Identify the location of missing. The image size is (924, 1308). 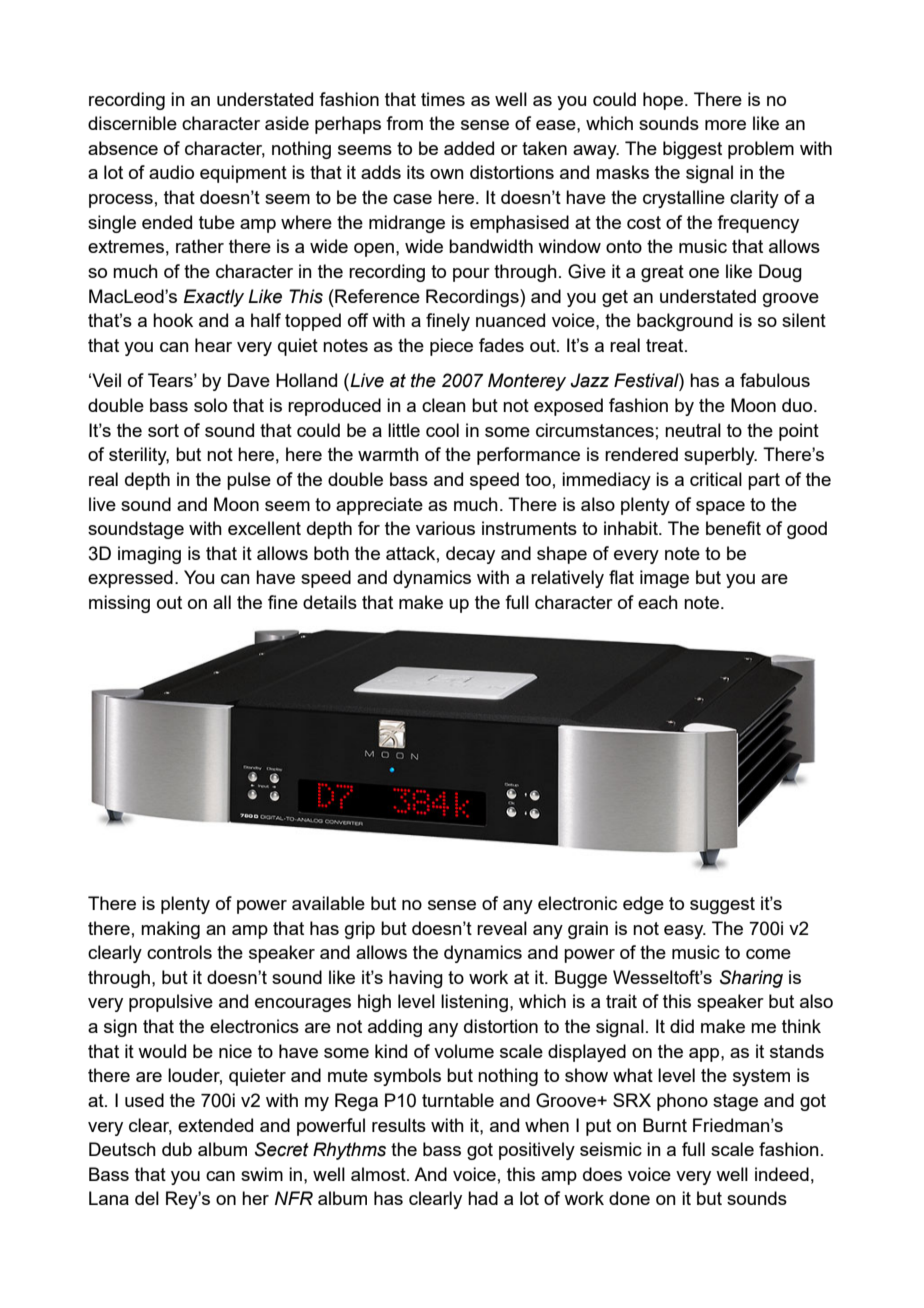
(119, 604).
